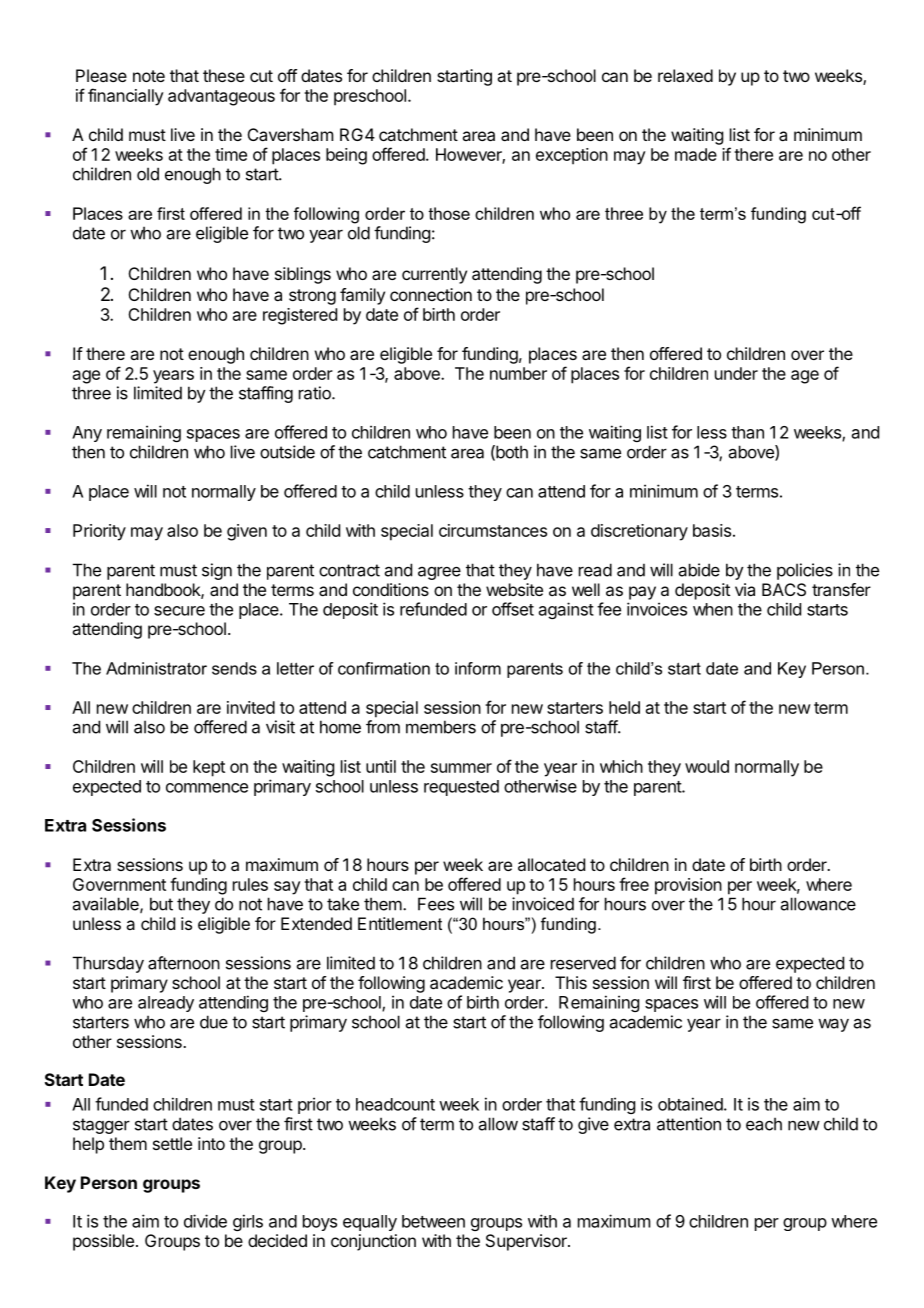 Image resolution: width=924 pixels, height=1308 pixels. What do you see at coordinates (696, 154) in the page?
I see `made` at bounding box center [696, 154].
